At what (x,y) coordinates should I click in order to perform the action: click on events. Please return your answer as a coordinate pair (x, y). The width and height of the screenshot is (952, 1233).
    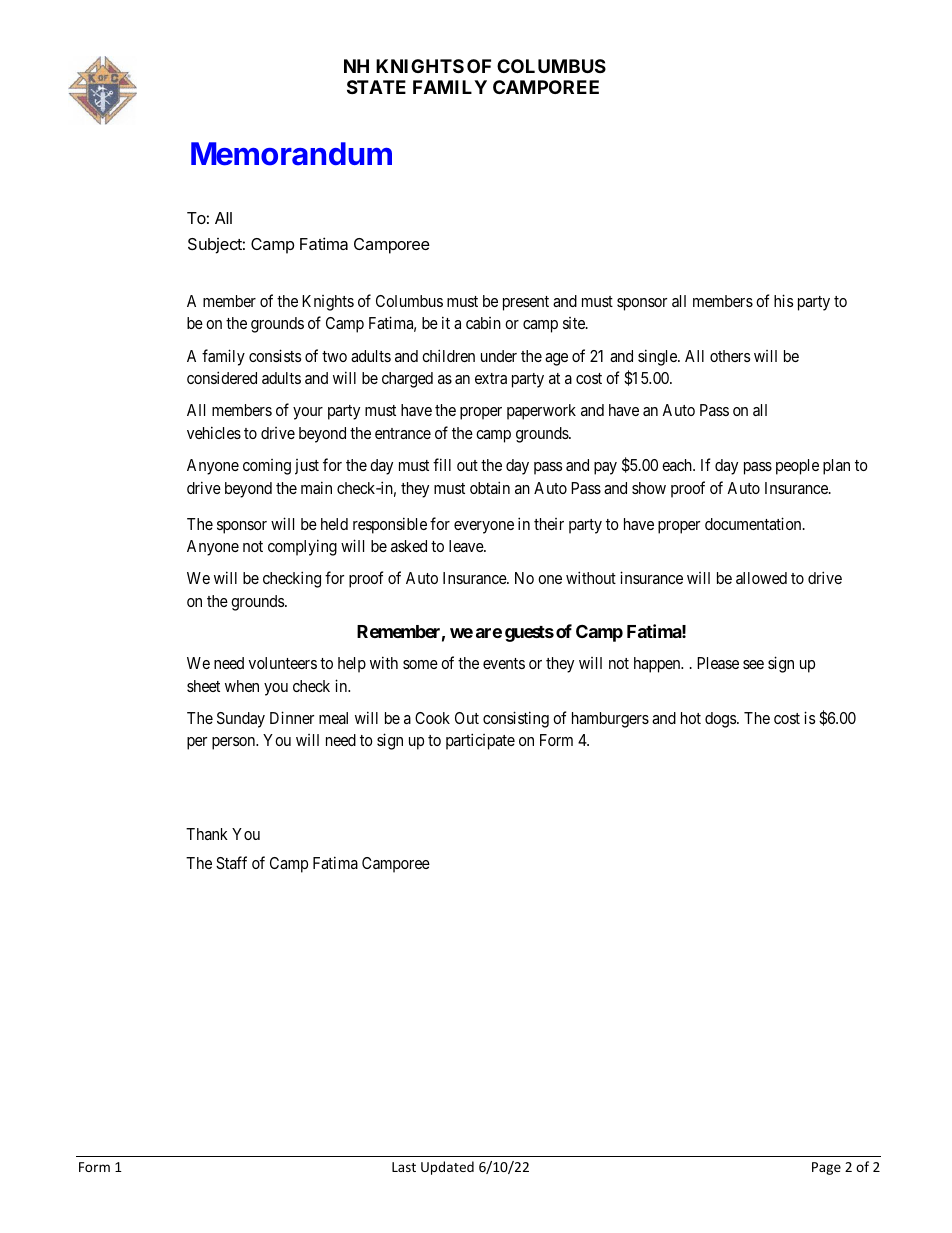
    Looking at the image, I should click on (504, 663).
